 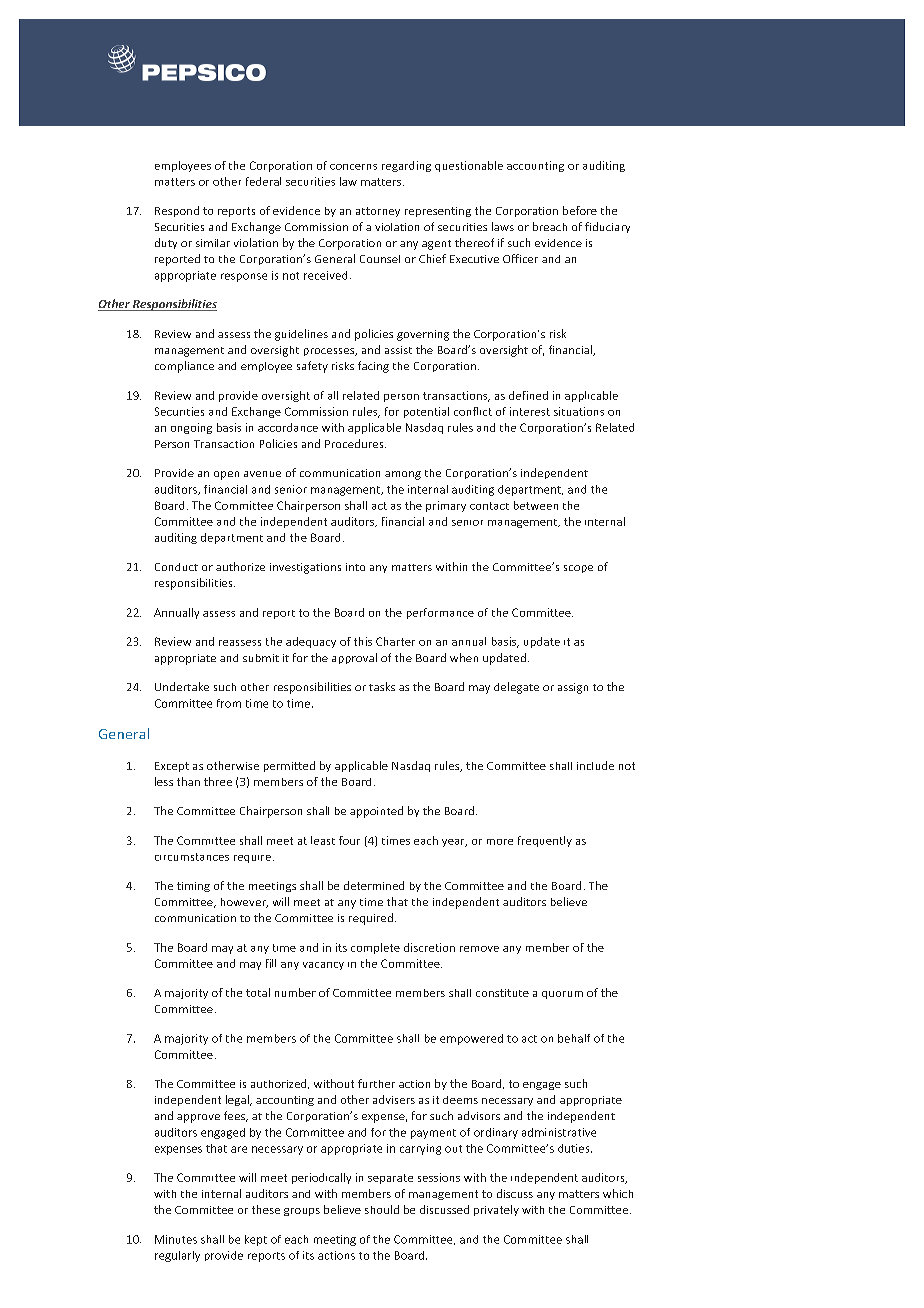 I want to click on from, so click(x=229, y=703).
